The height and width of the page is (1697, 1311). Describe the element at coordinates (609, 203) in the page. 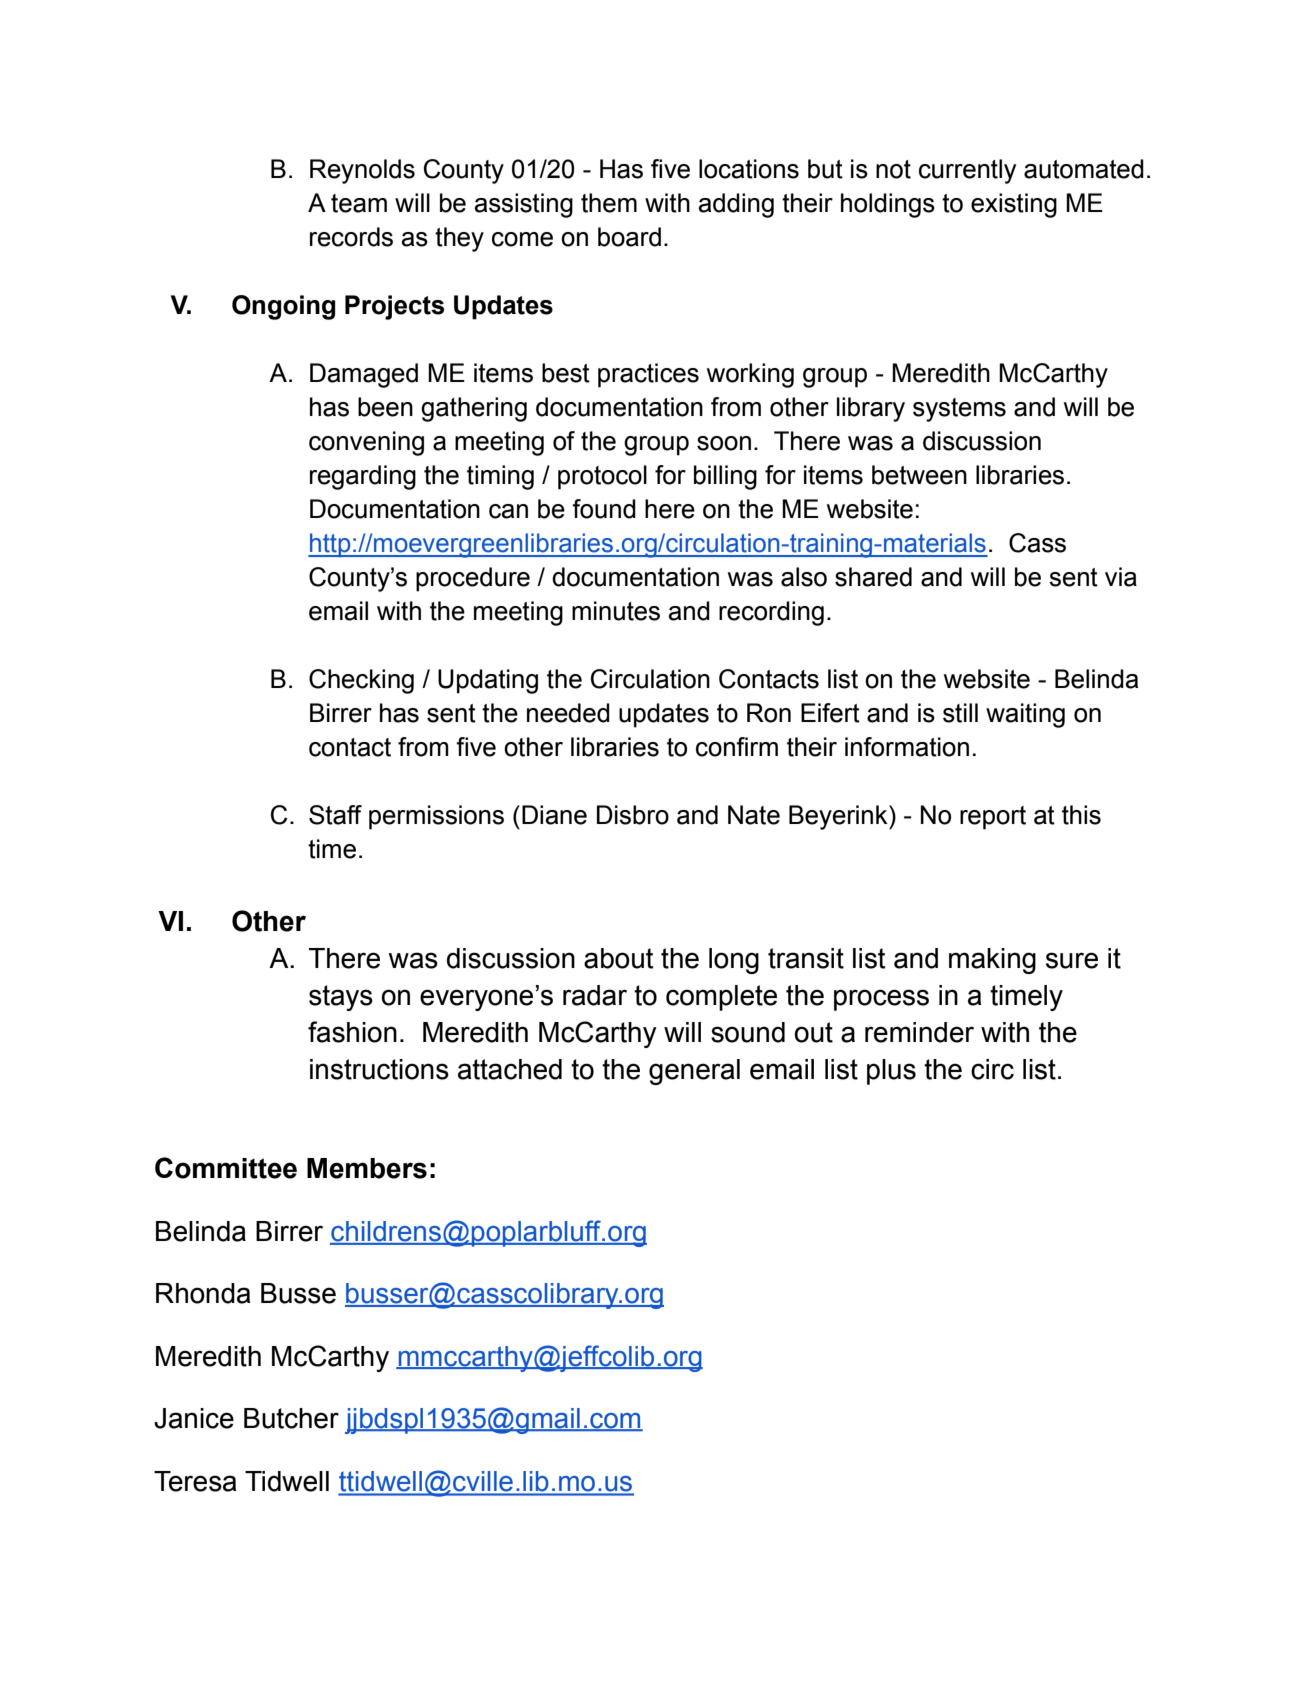

I see `them` at that location.
